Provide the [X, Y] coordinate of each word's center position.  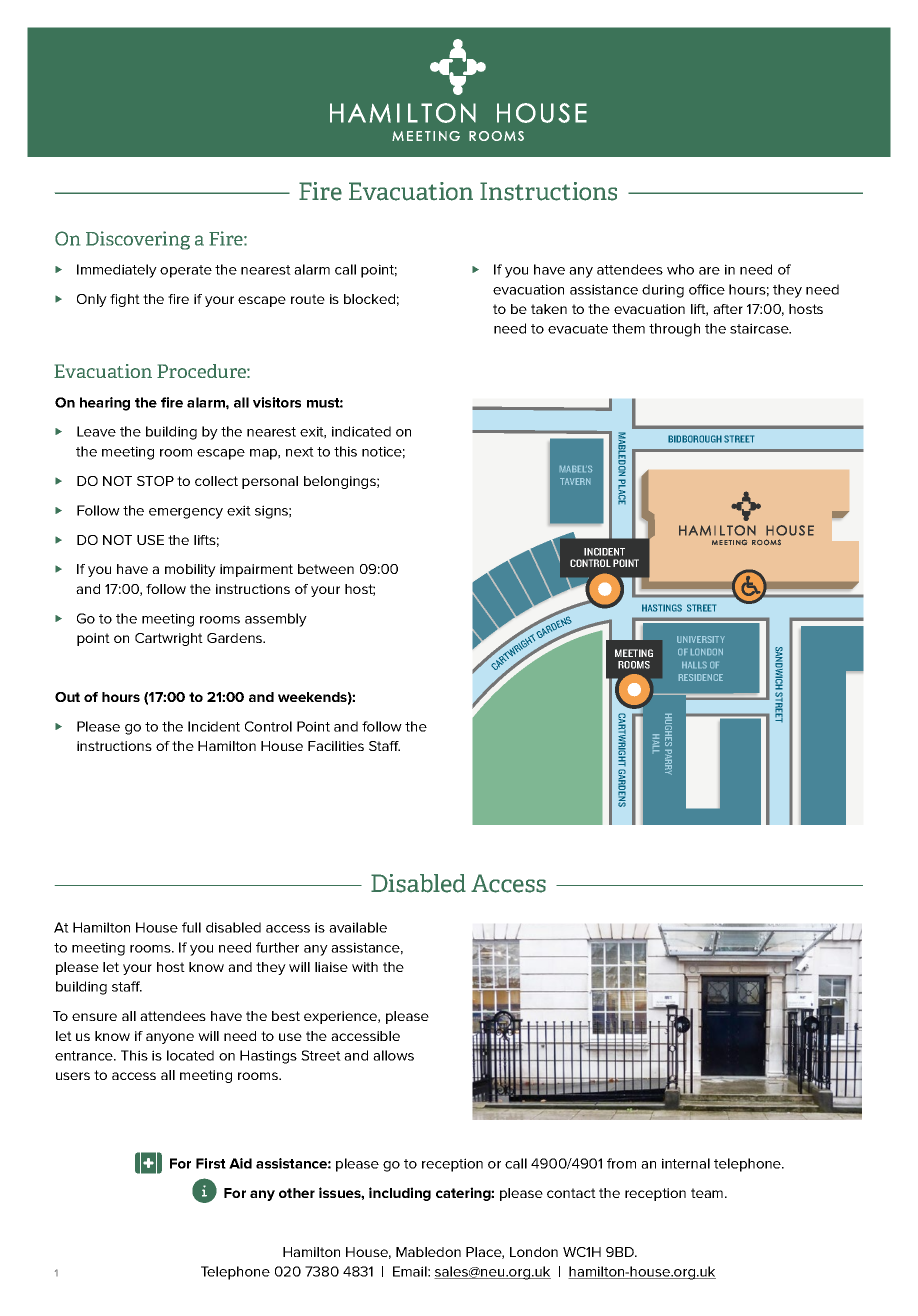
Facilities [336, 746]
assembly [276, 620]
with [365, 967]
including [400, 1194]
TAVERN [575, 481]
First [211, 1163]
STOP [155, 481]
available [358, 927]
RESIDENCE [701, 677]
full [191, 927]
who [680, 269]
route [308, 299]
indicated [361, 431]
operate [186, 271]
